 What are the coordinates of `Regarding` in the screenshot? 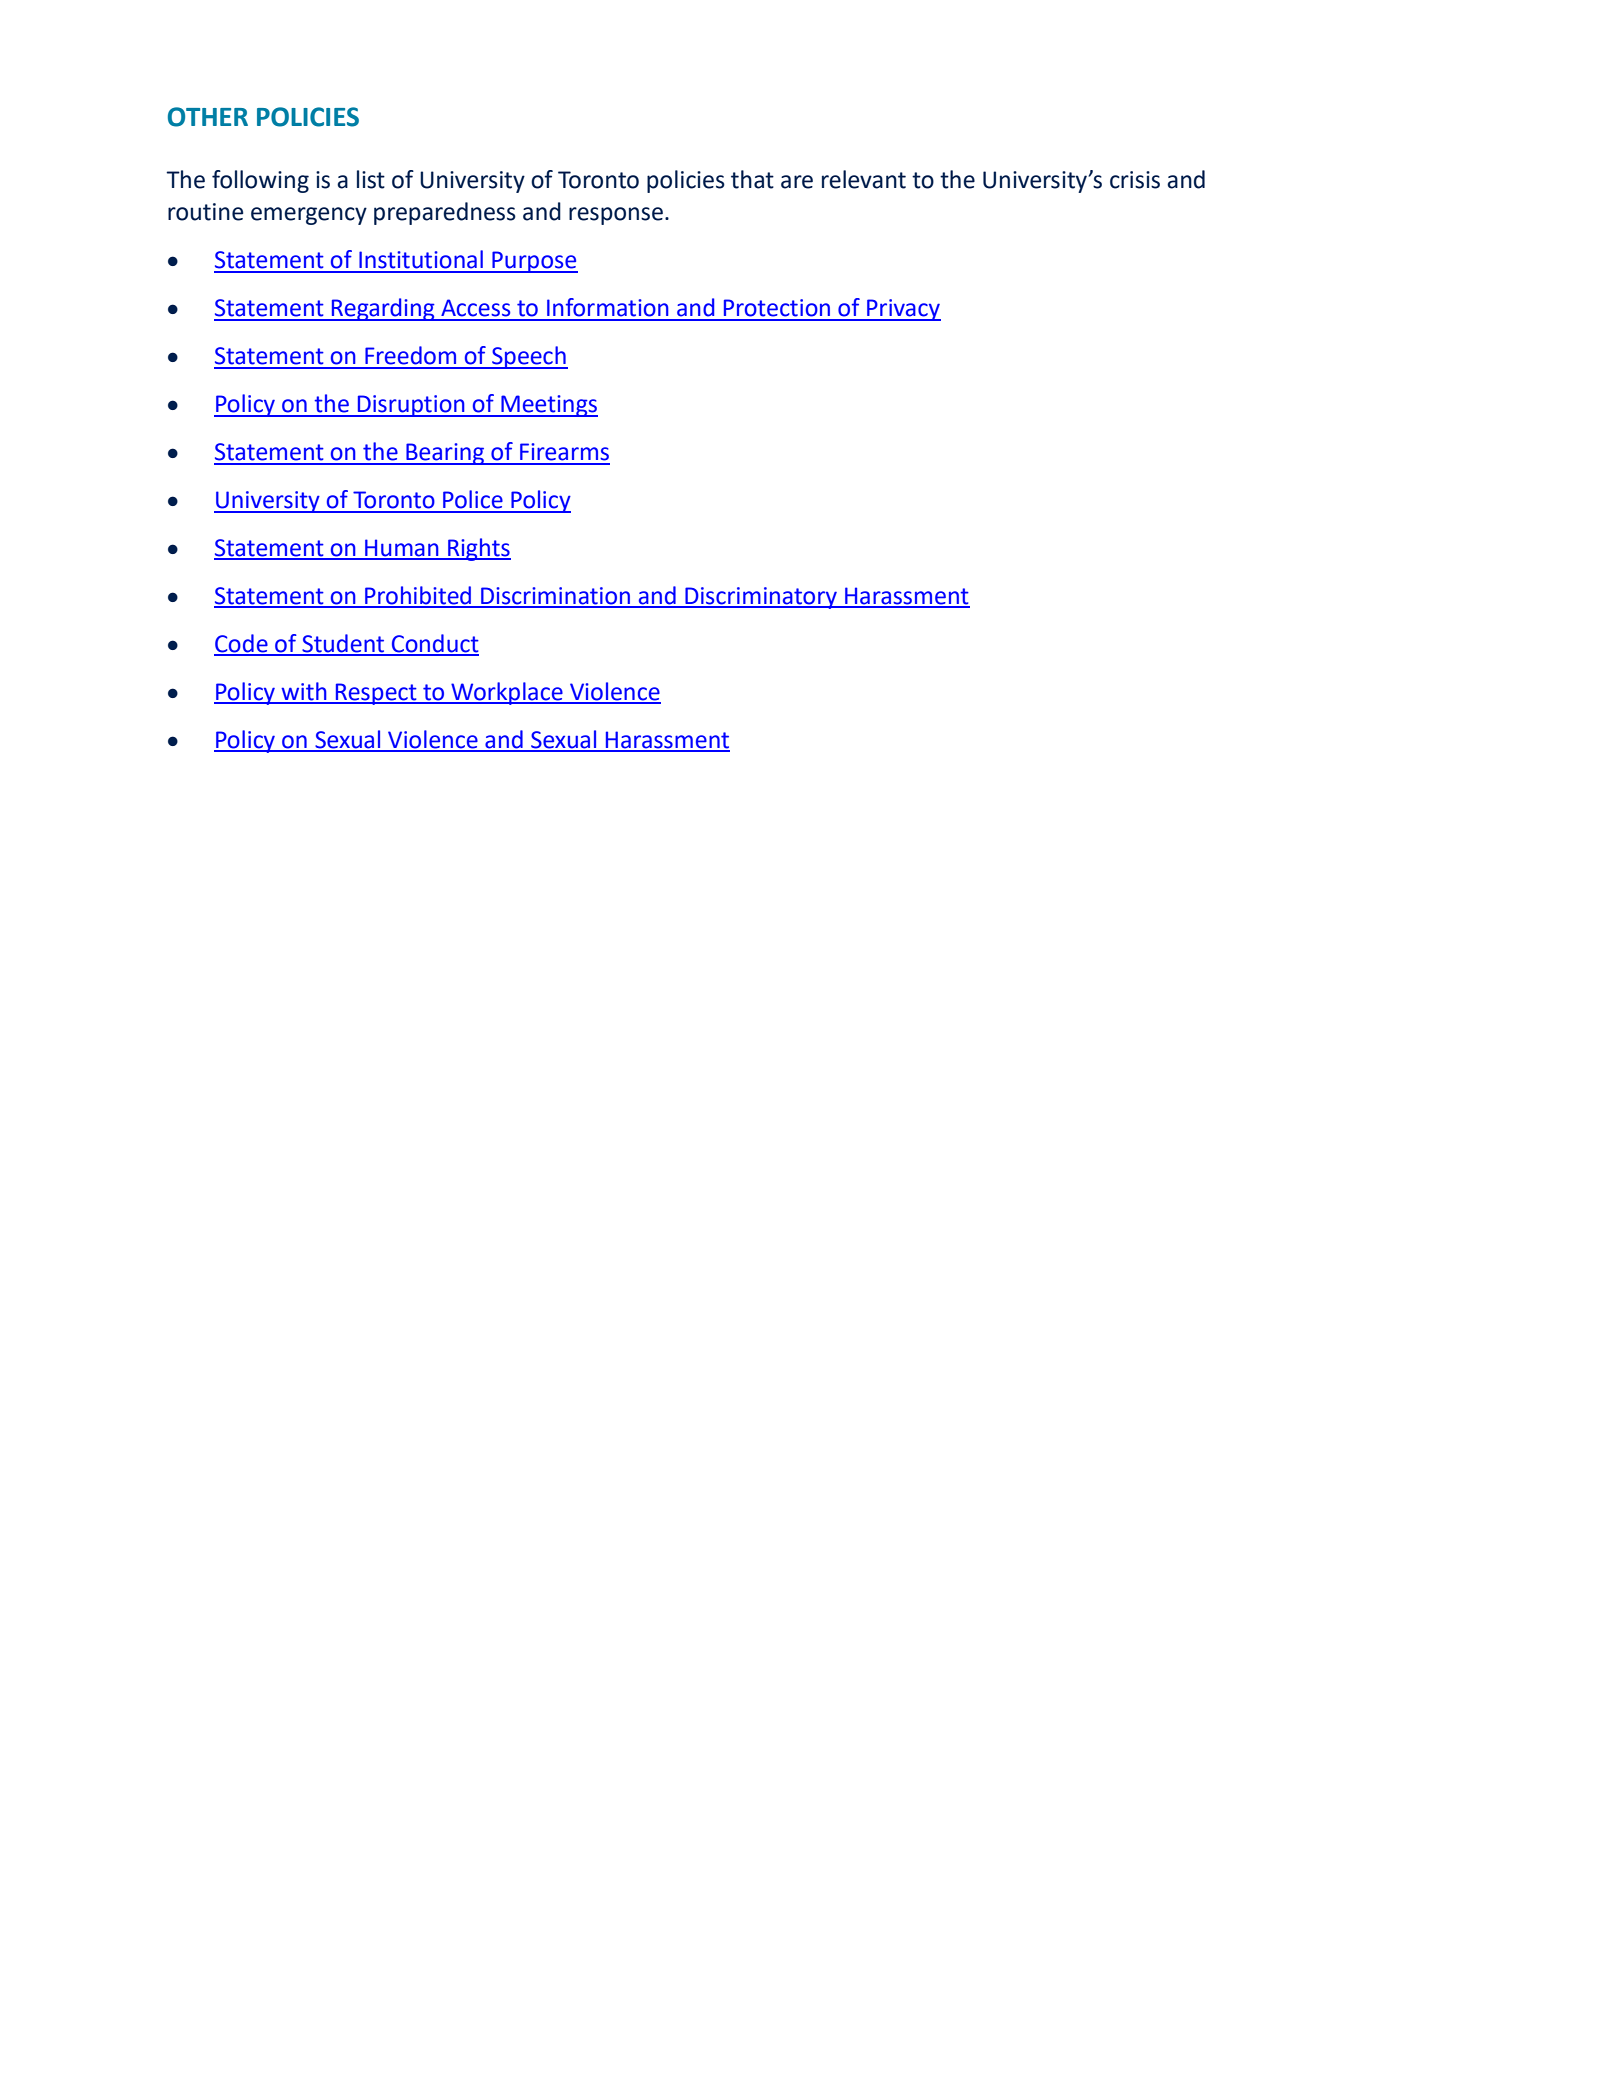 It's located at (383, 309).
